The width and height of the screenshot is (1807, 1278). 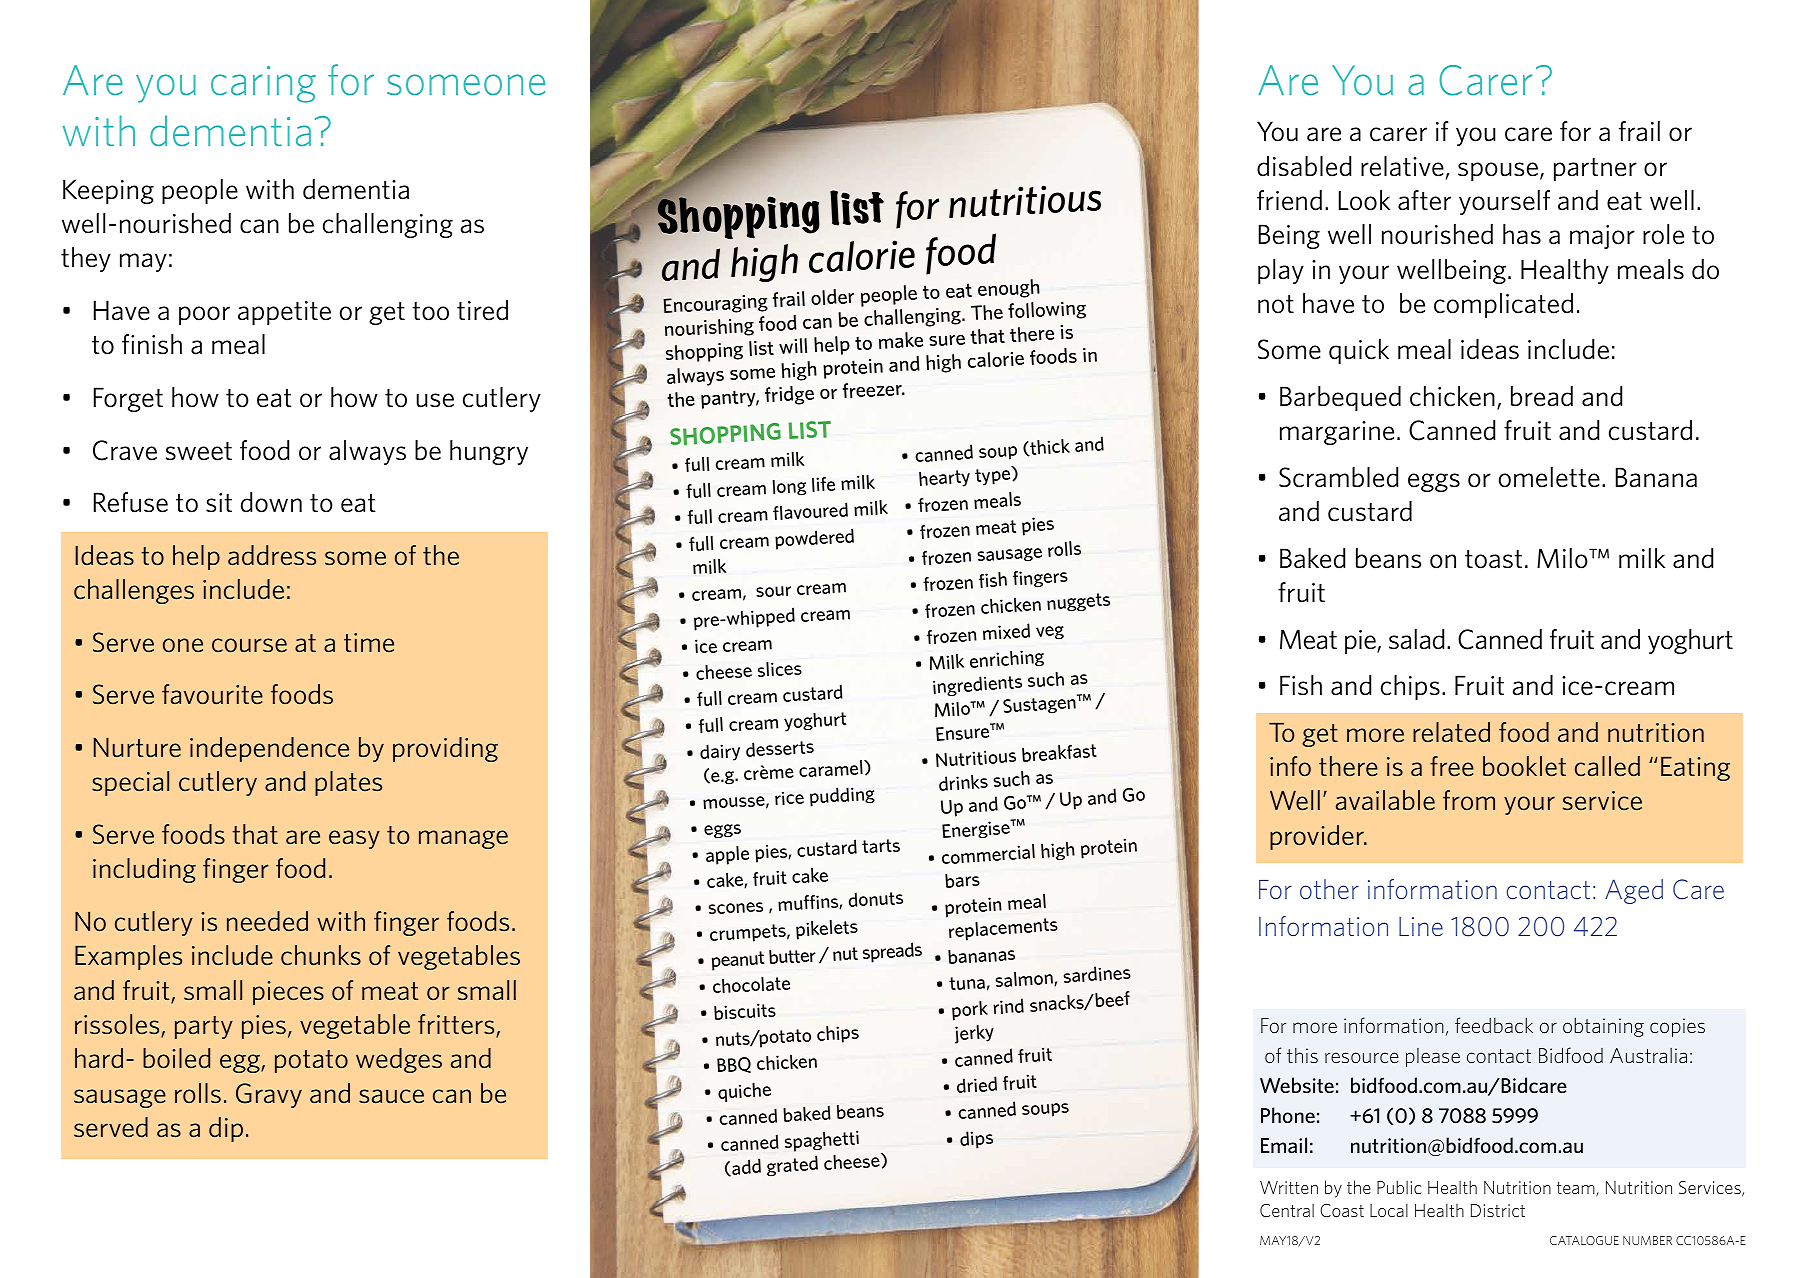 I want to click on course, so click(x=249, y=645).
